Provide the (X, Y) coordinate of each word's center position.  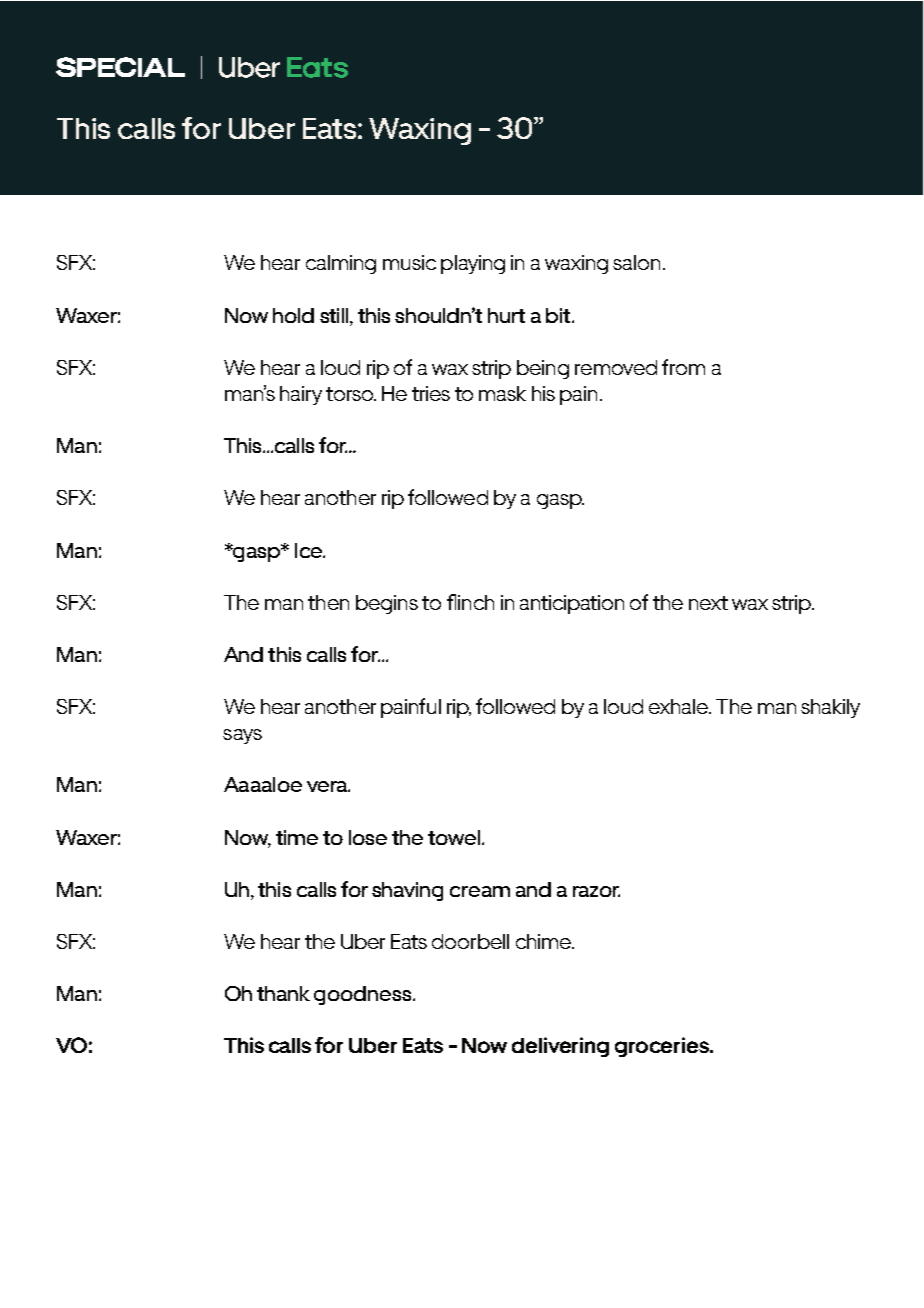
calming (341, 264)
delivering (560, 1047)
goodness (364, 995)
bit (559, 315)
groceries (663, 1047)
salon (636, 262)
